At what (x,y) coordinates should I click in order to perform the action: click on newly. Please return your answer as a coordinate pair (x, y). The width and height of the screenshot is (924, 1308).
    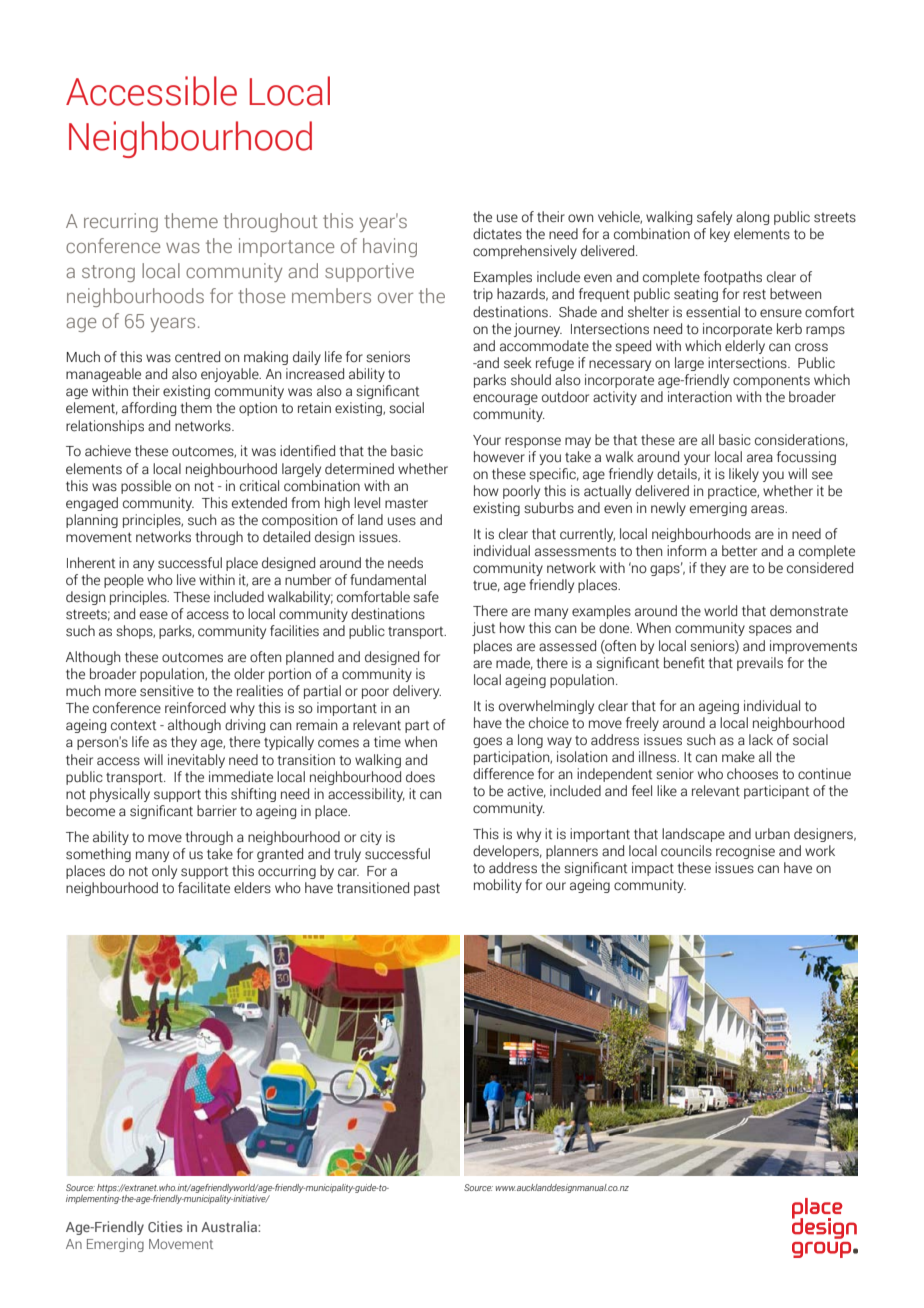
    Looking at the image, I should click on (668, 509).
